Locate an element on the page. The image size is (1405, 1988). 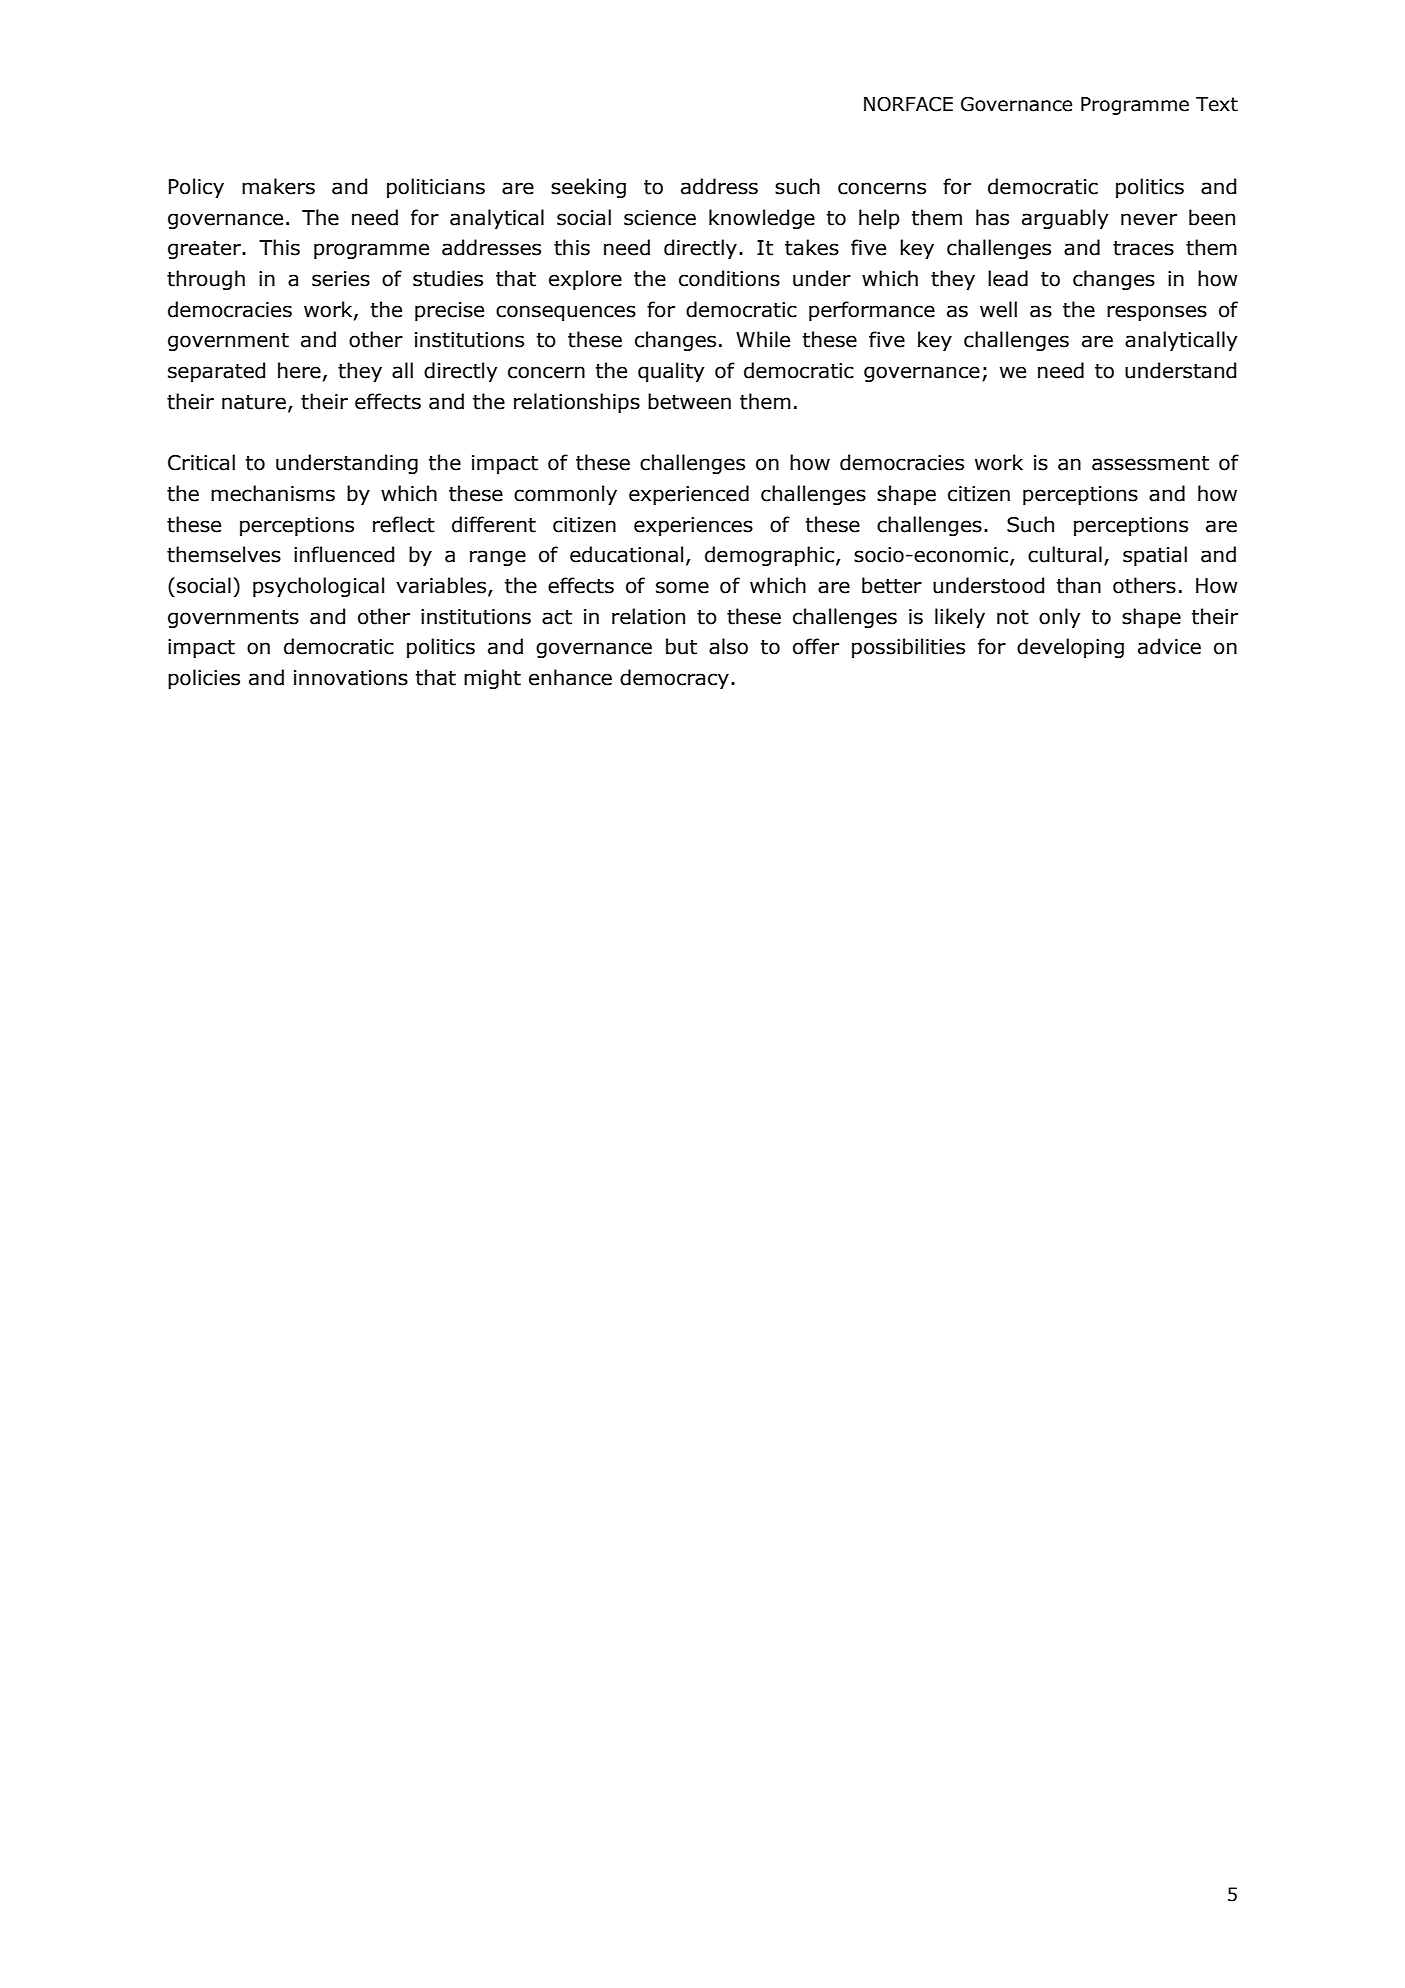
innovations is located at coordinates (351, 678).
